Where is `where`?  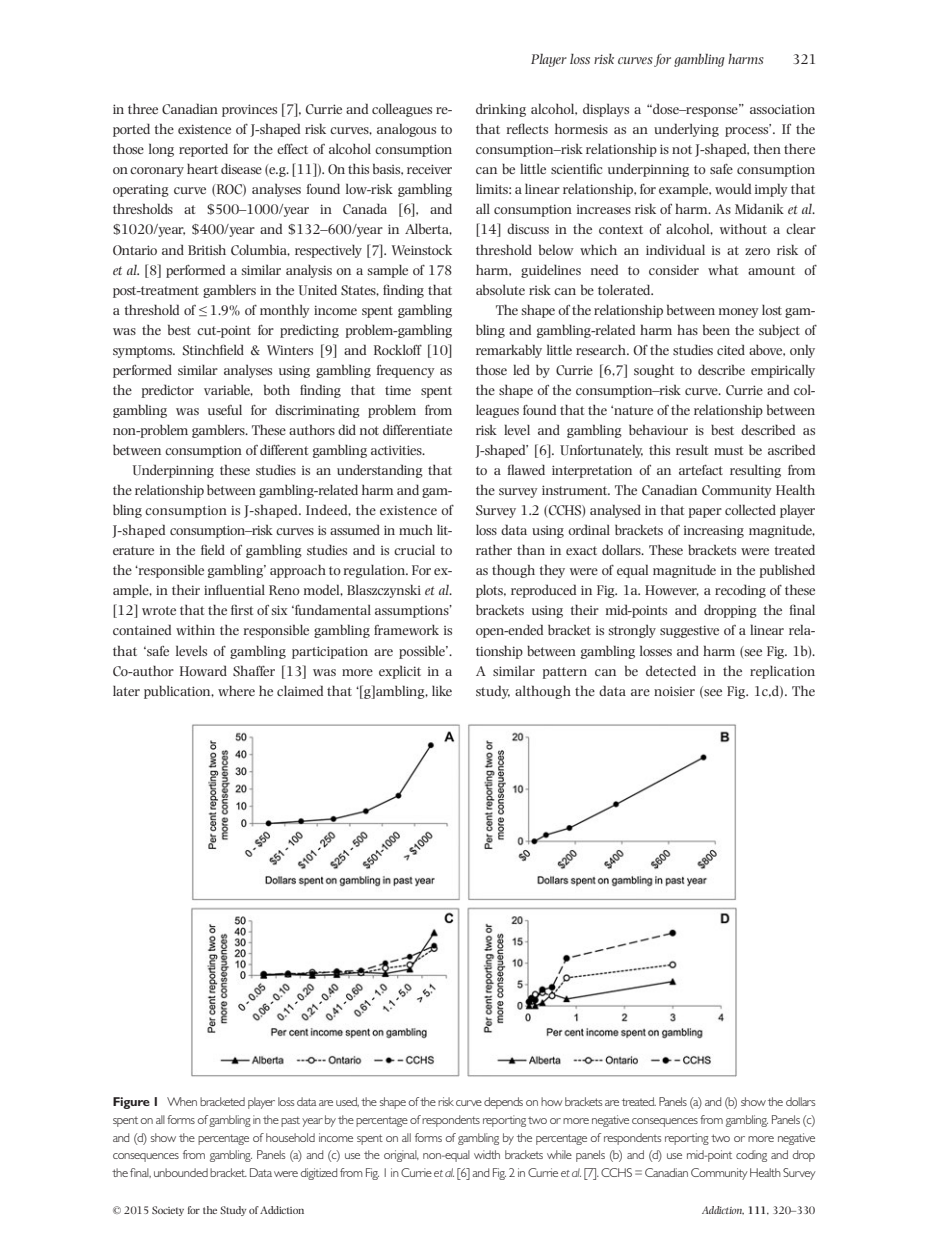 where is located at coordinates (236, 690).
